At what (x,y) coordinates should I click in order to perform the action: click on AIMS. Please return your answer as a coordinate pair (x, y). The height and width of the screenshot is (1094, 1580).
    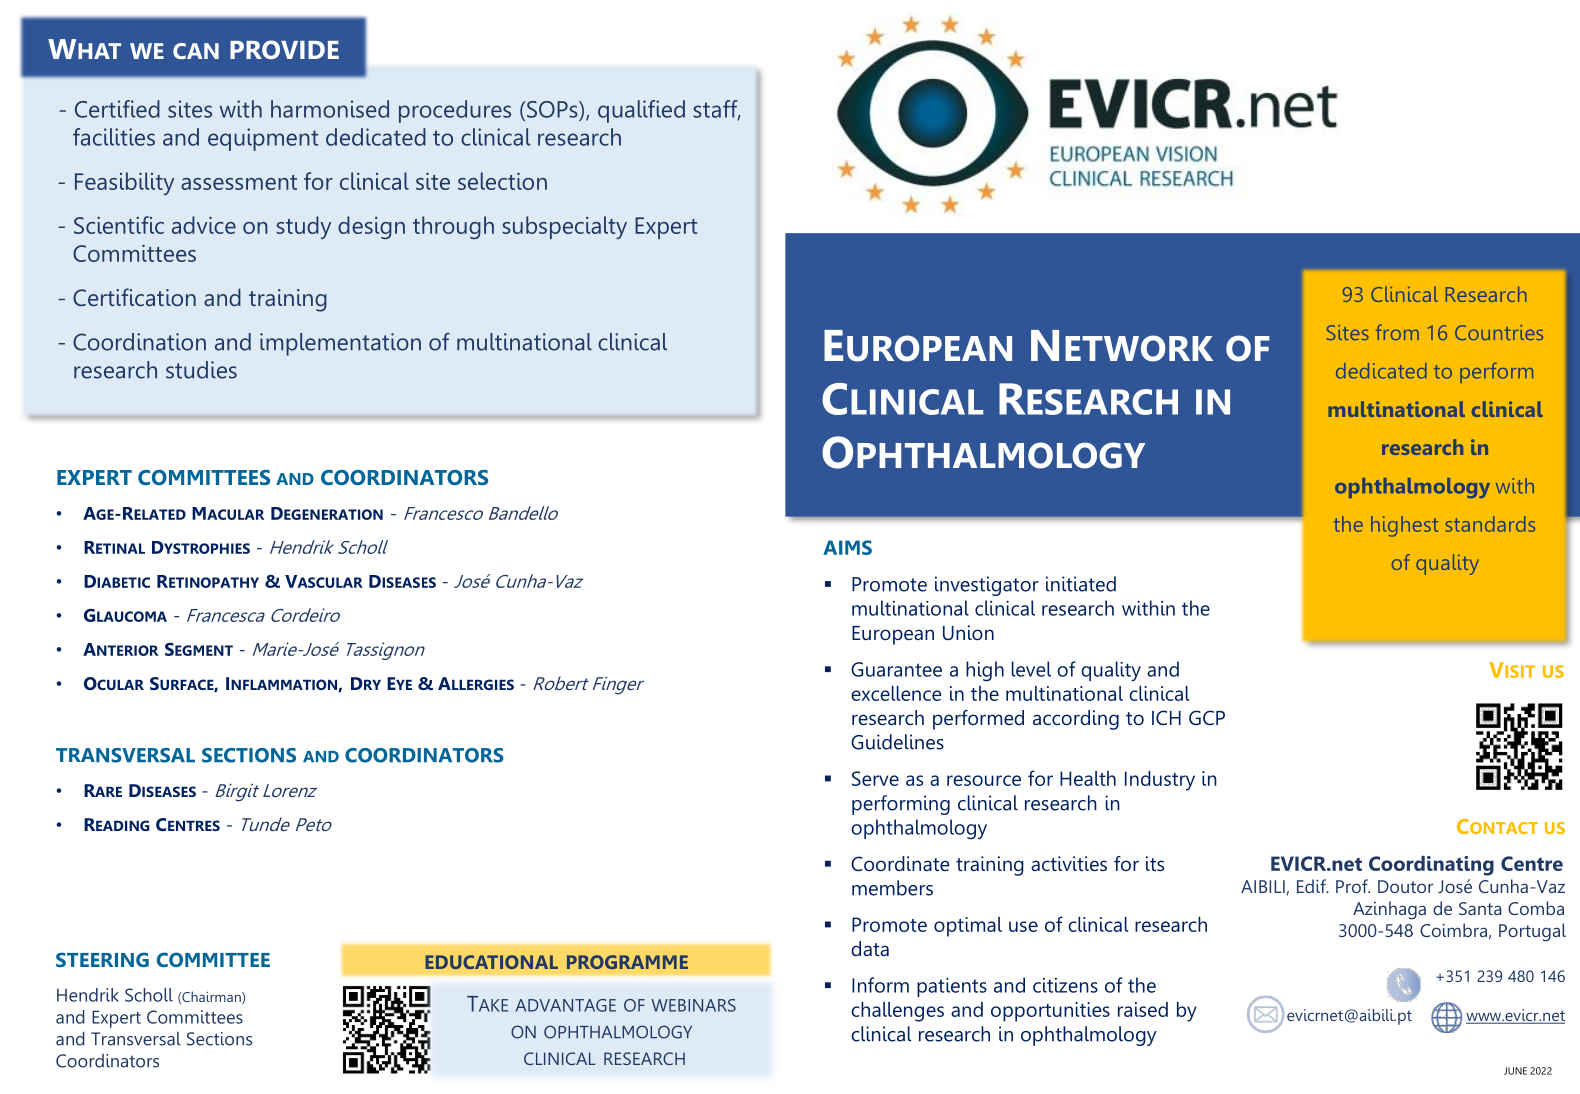
    Looking at the image, I should click on (847, 547).
